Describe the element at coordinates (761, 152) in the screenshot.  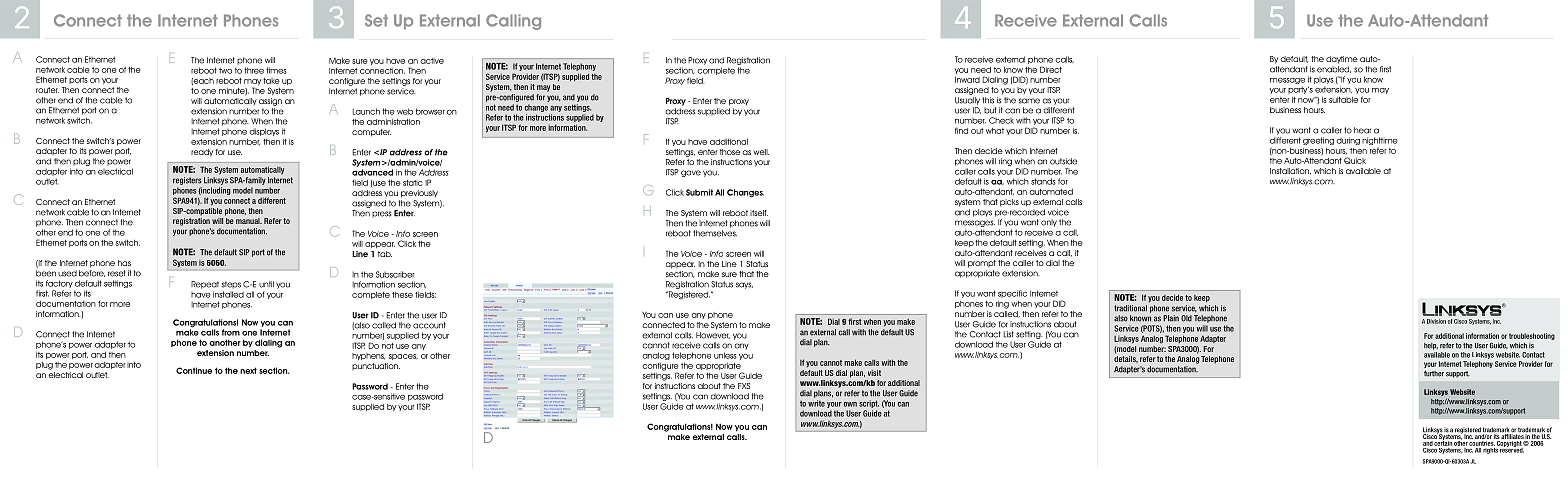
I see `well` at that location.
